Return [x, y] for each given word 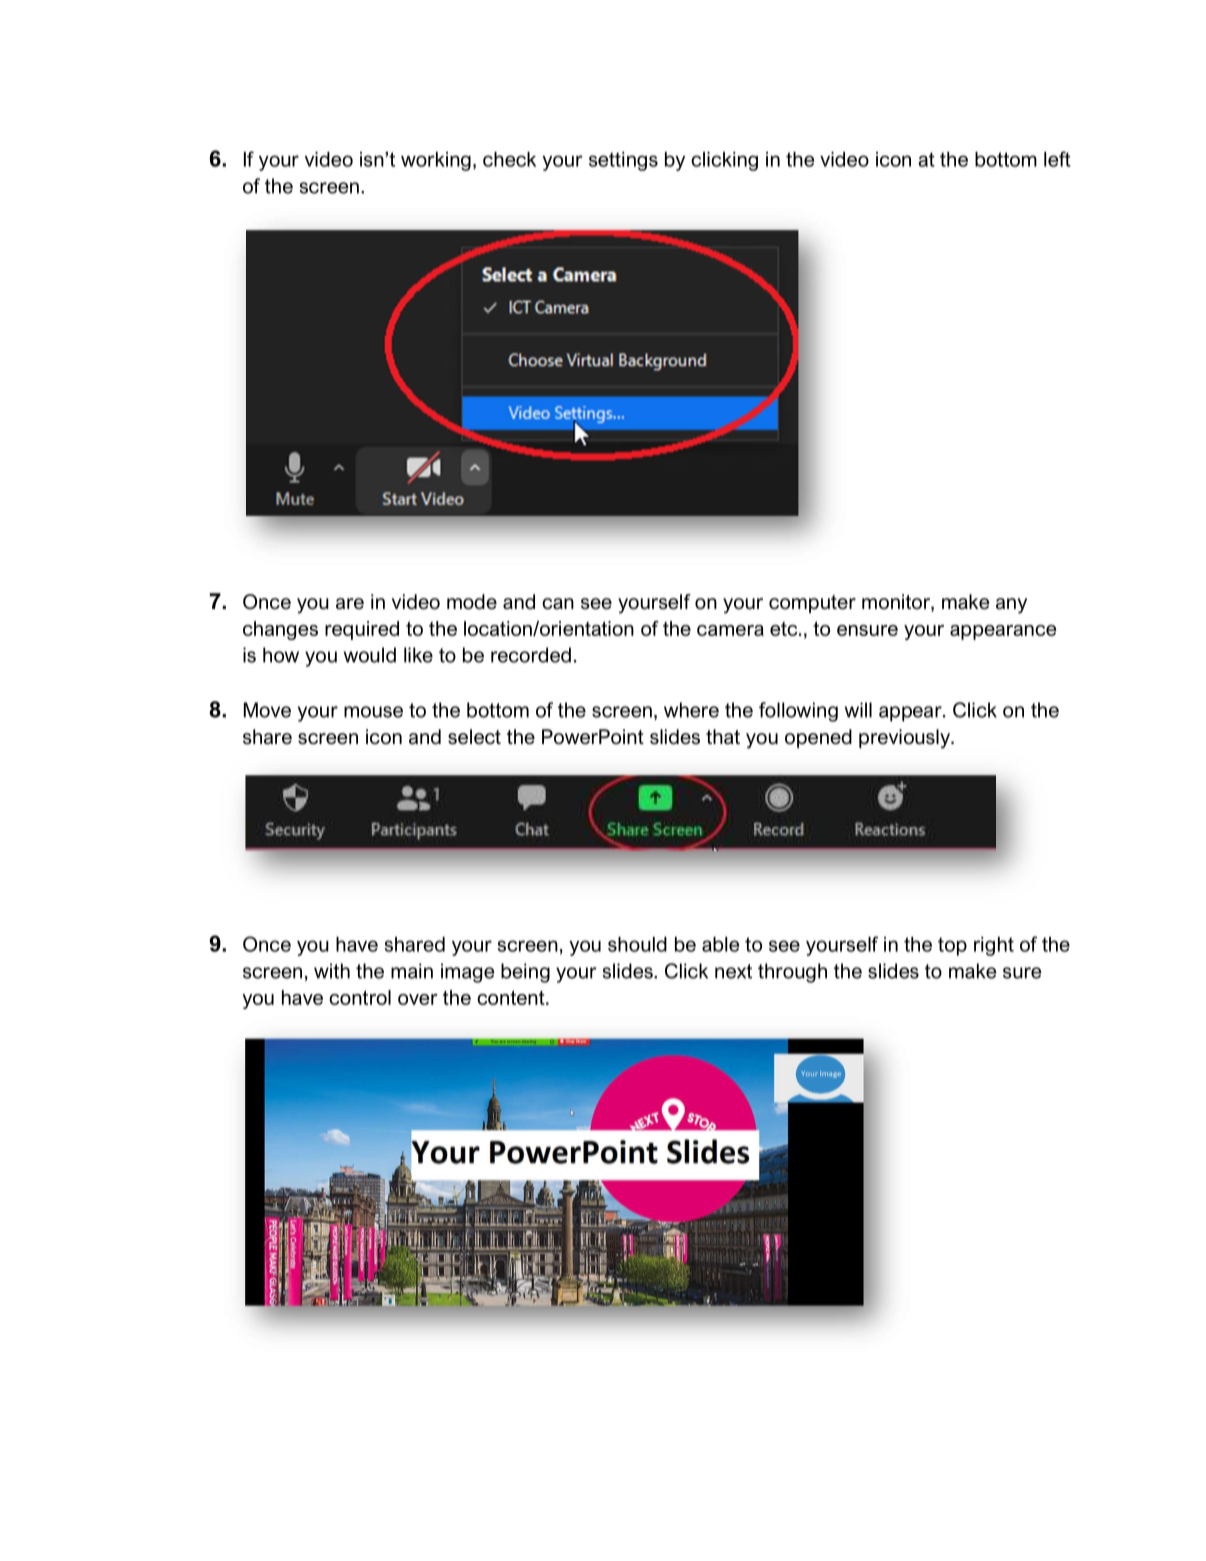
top [952, 946]
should [637, 944]
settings [623, 161]
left [1057, 159]
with [332, 971]
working [436, 161]
